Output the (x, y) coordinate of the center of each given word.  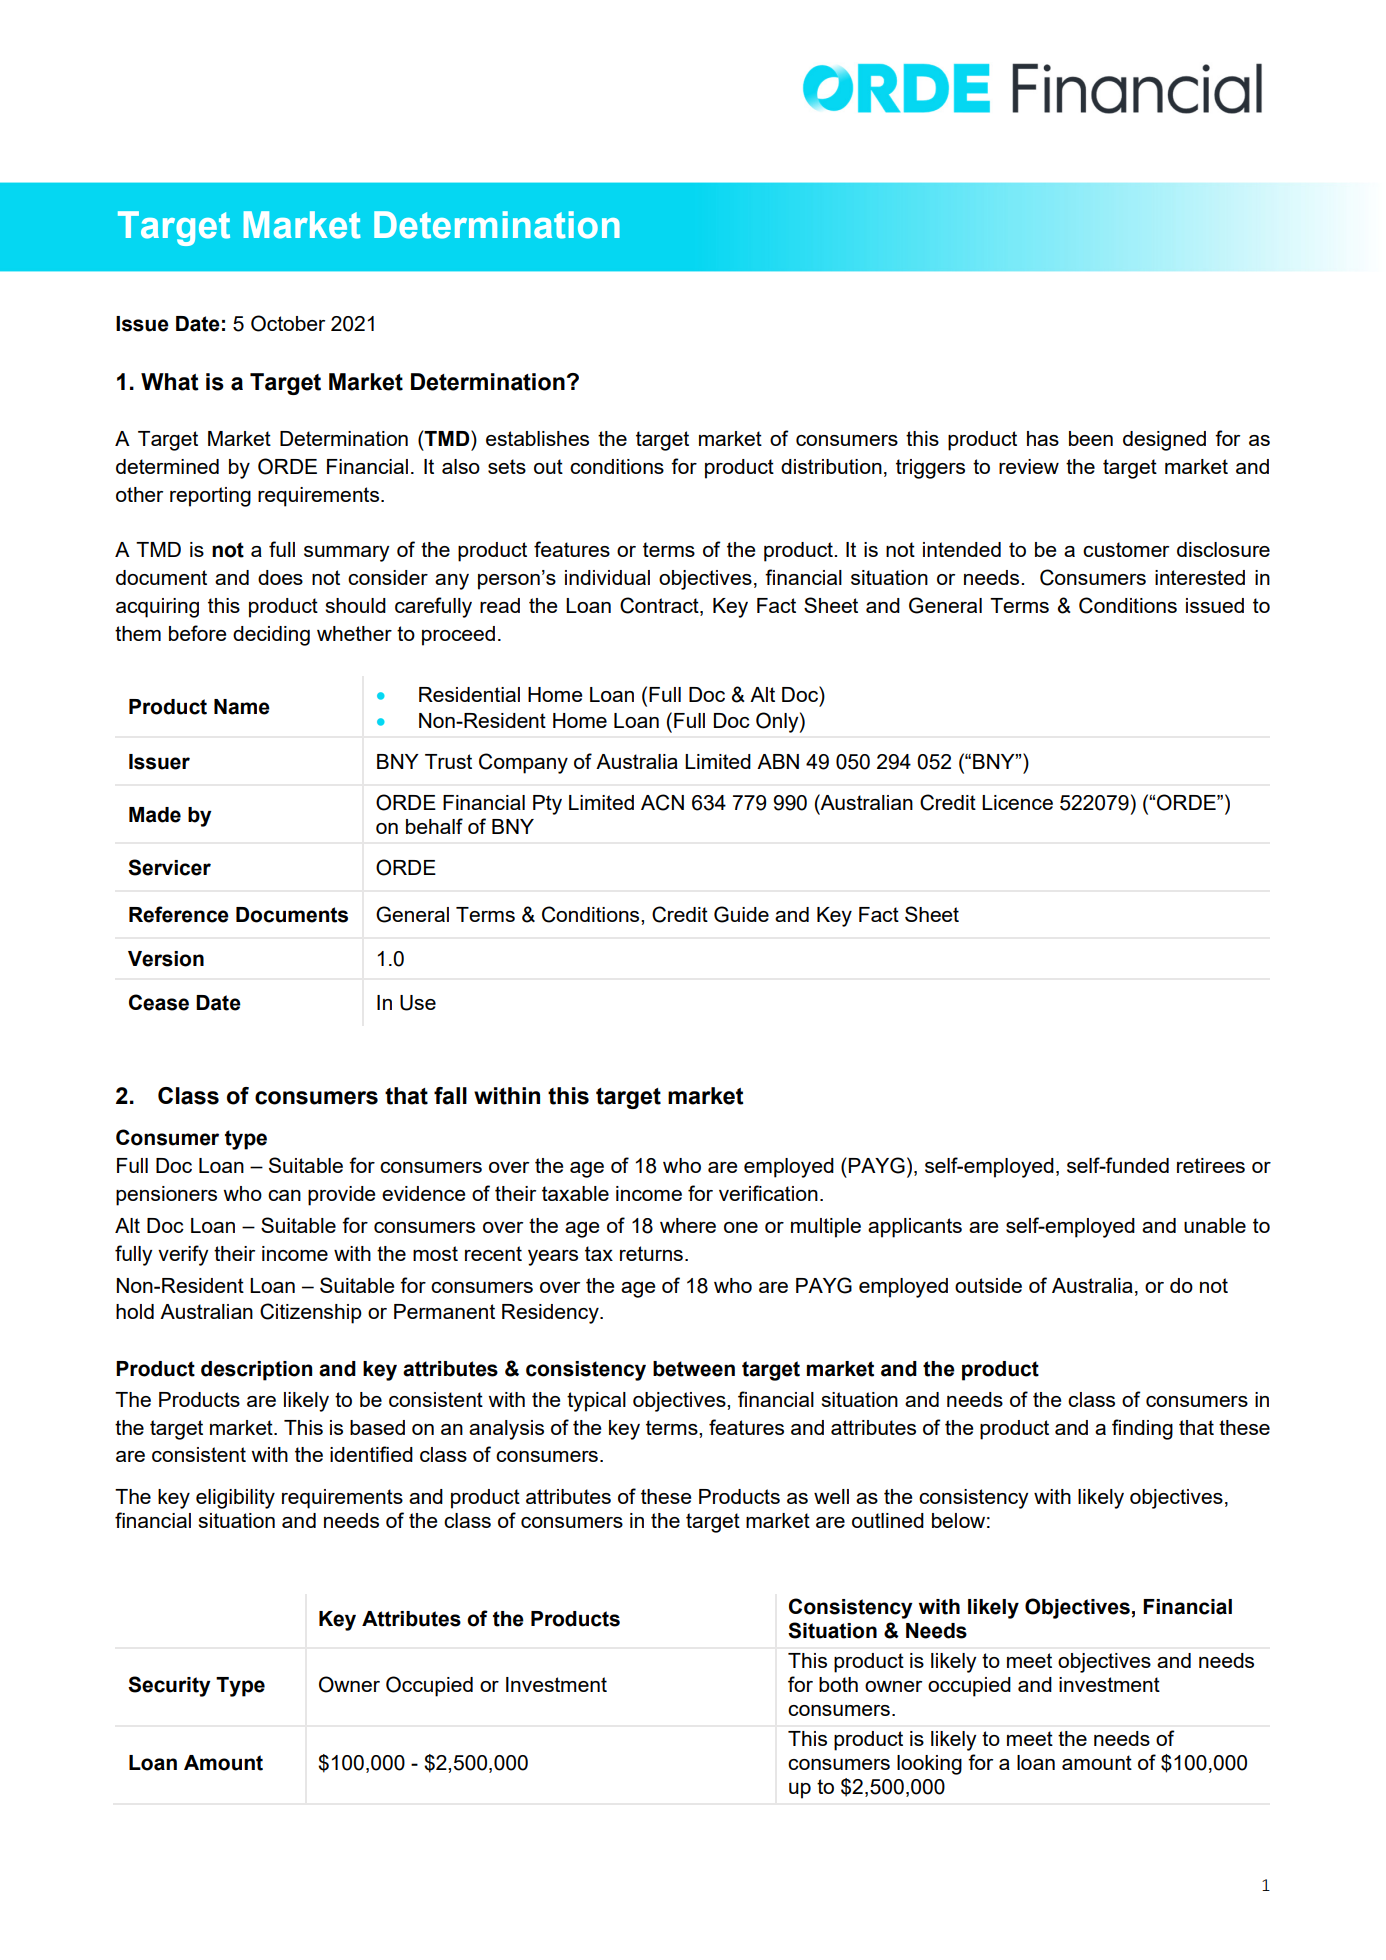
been (1091, 438)
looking (929, 1765)
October (288, 323)
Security (169, 1686)
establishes (537, 438)
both (838, 1684)
